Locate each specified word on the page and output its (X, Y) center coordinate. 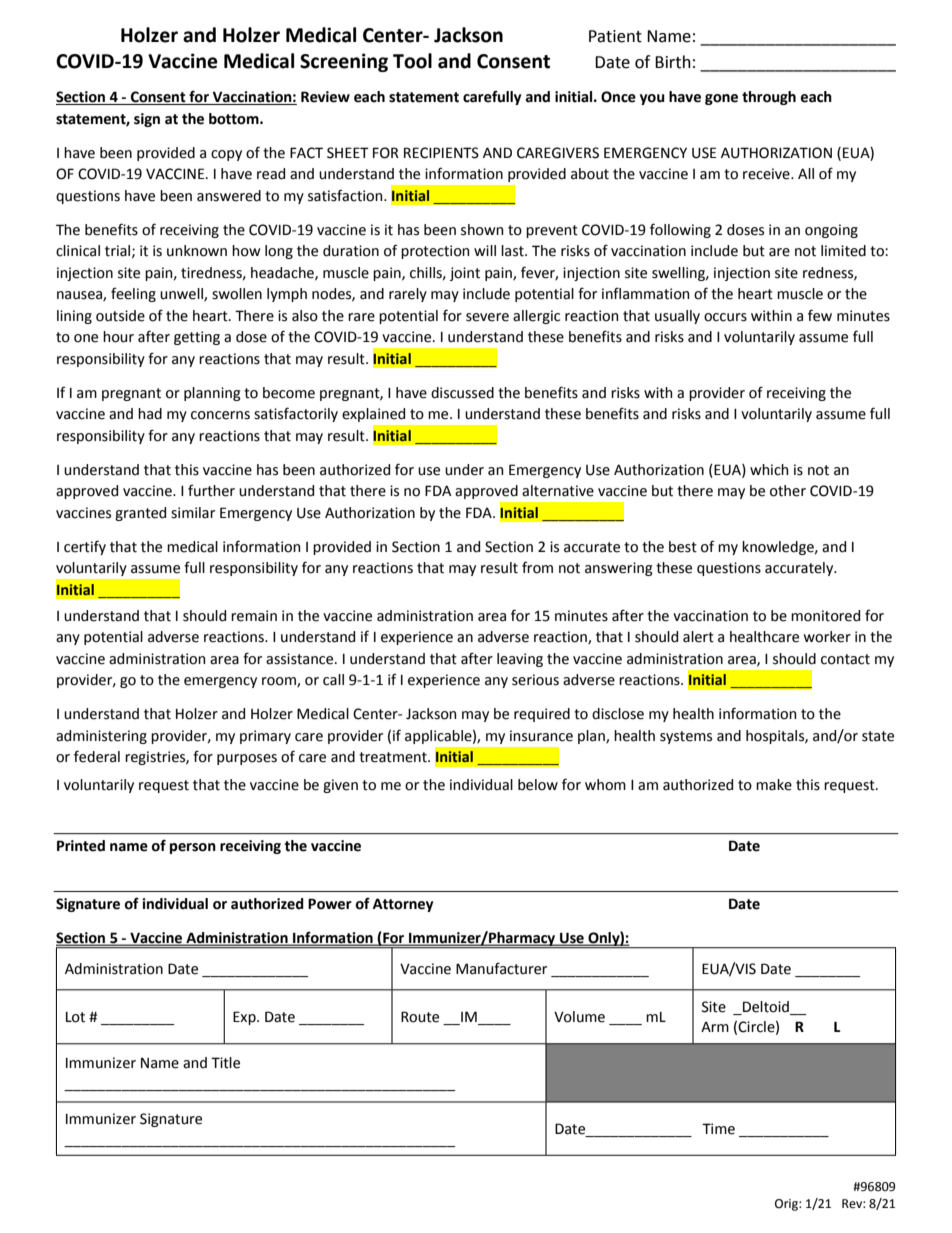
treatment (394, 757)
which (769, 470)
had (150, 414)
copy (226, 155)
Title (225, 1063)
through (769, 98)
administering (101, 737)
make (774, 785)
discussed (462, 393)
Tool (412, 61)
